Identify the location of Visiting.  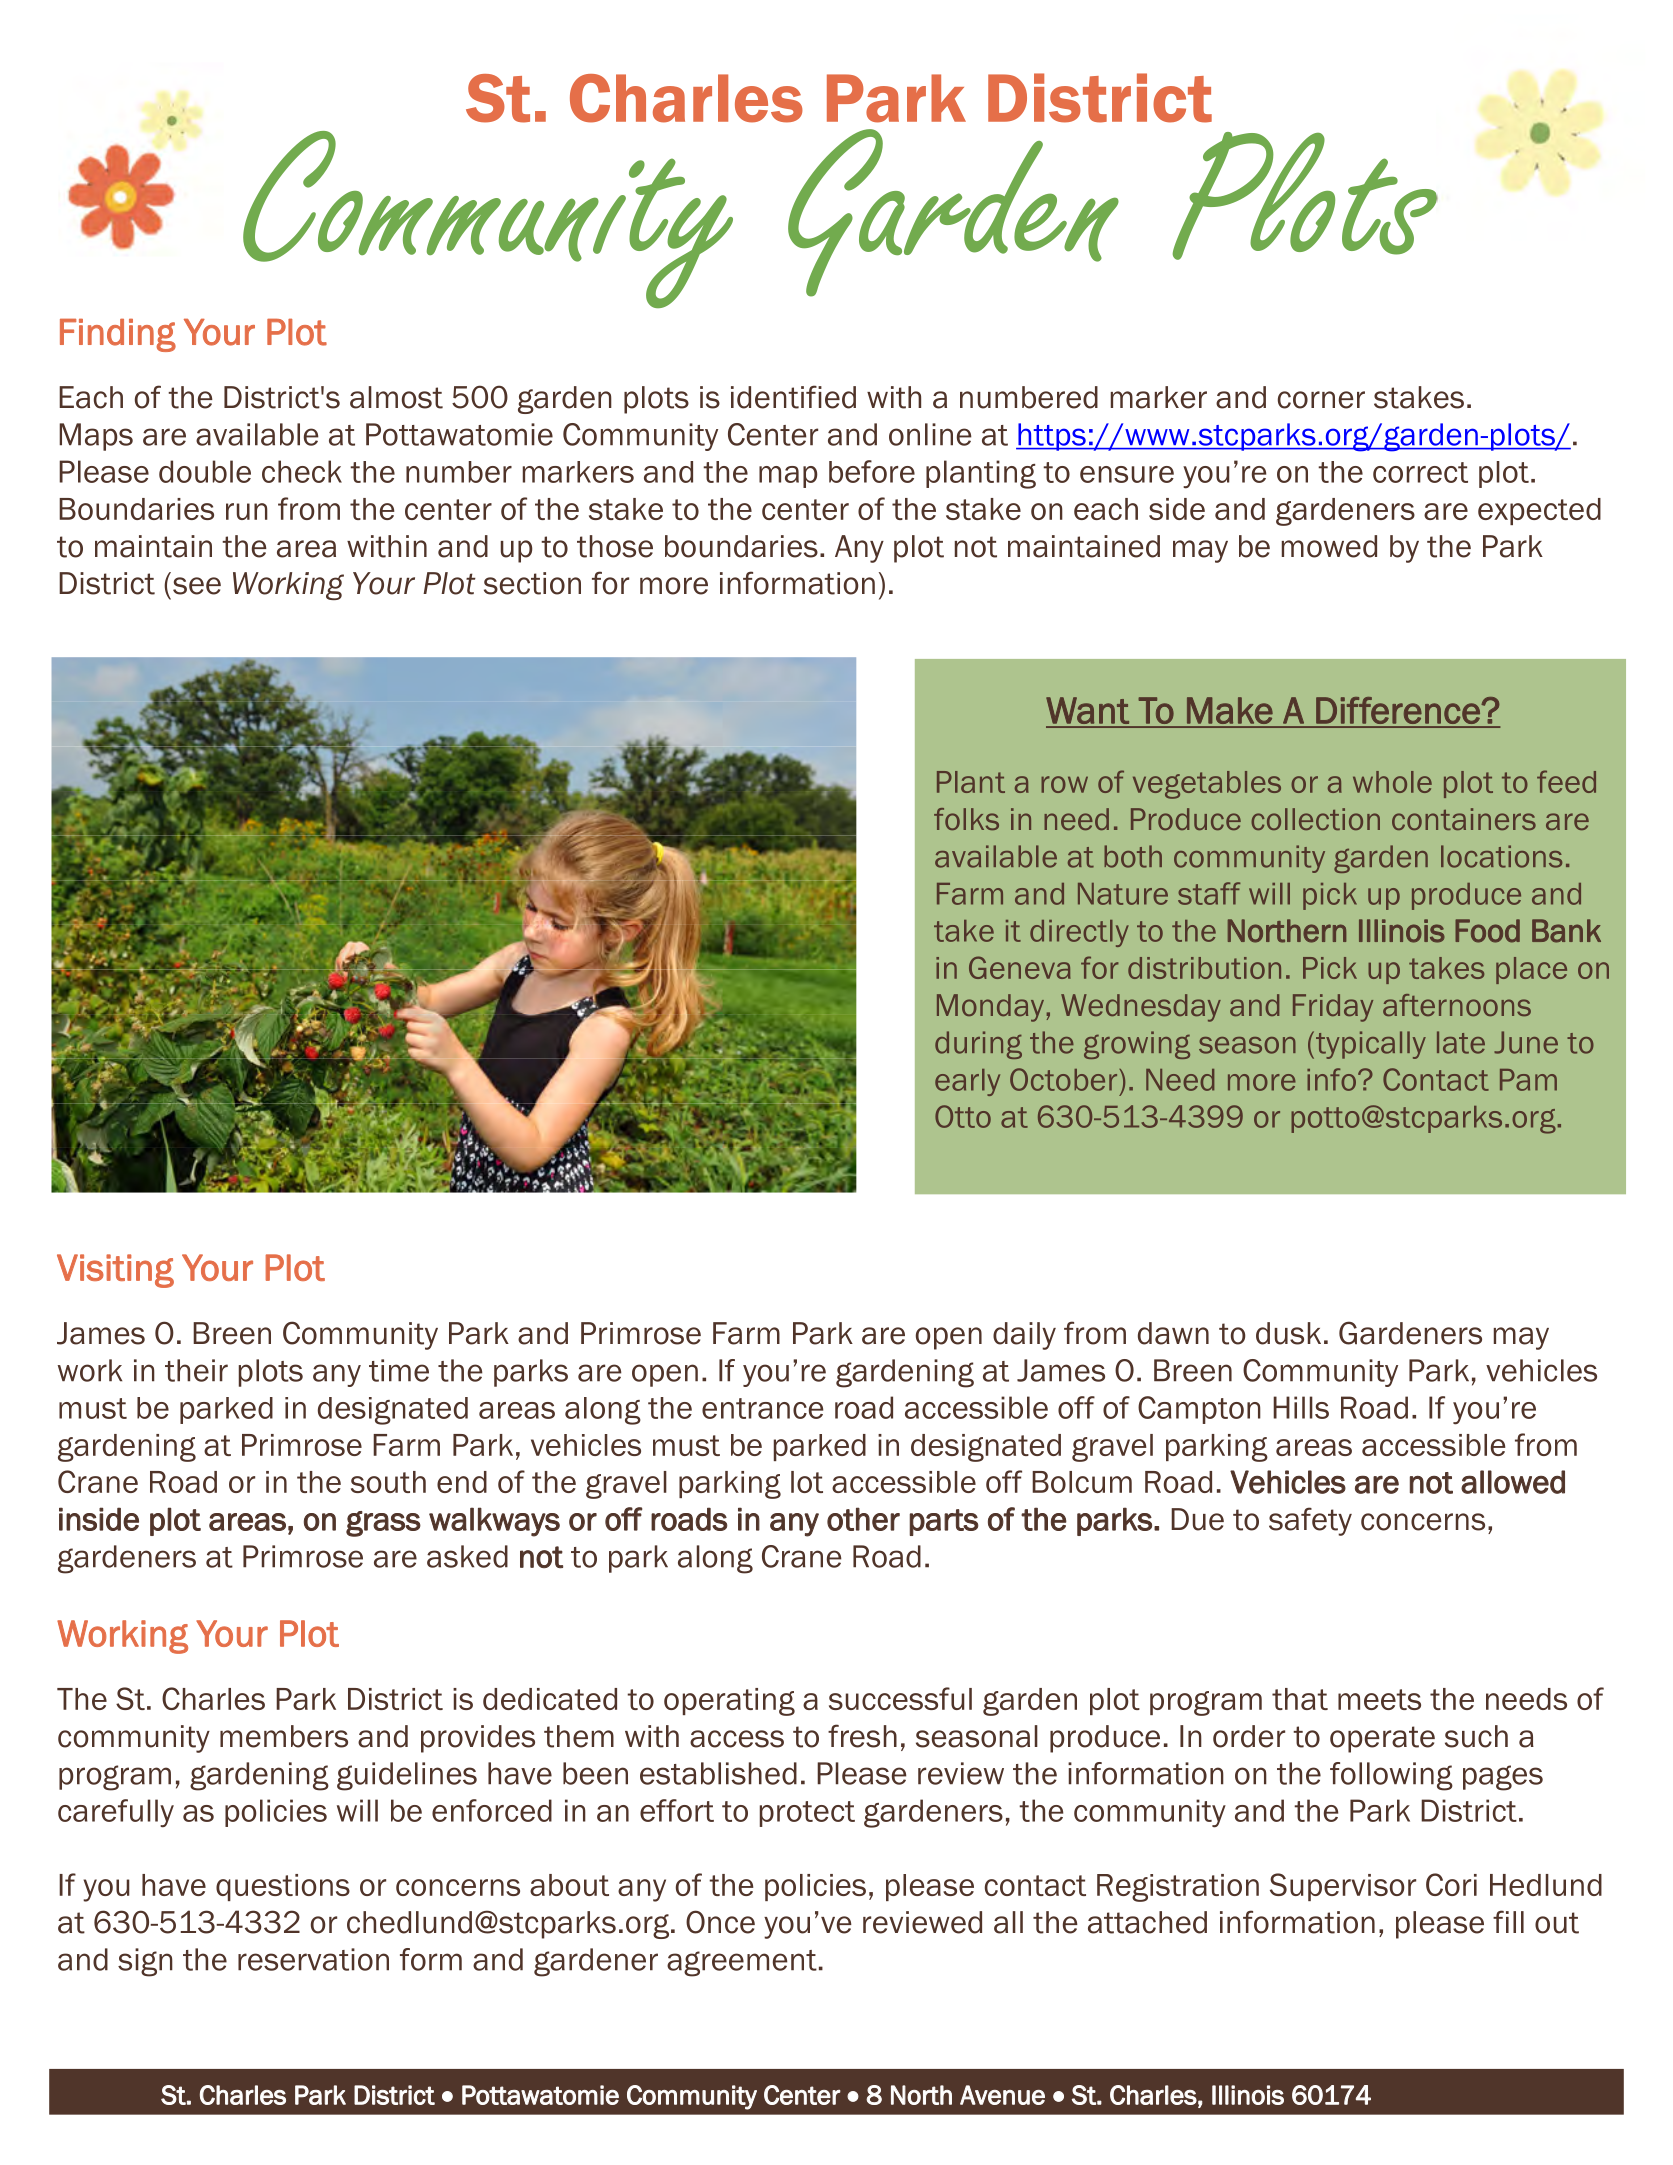
(115, 1271).
